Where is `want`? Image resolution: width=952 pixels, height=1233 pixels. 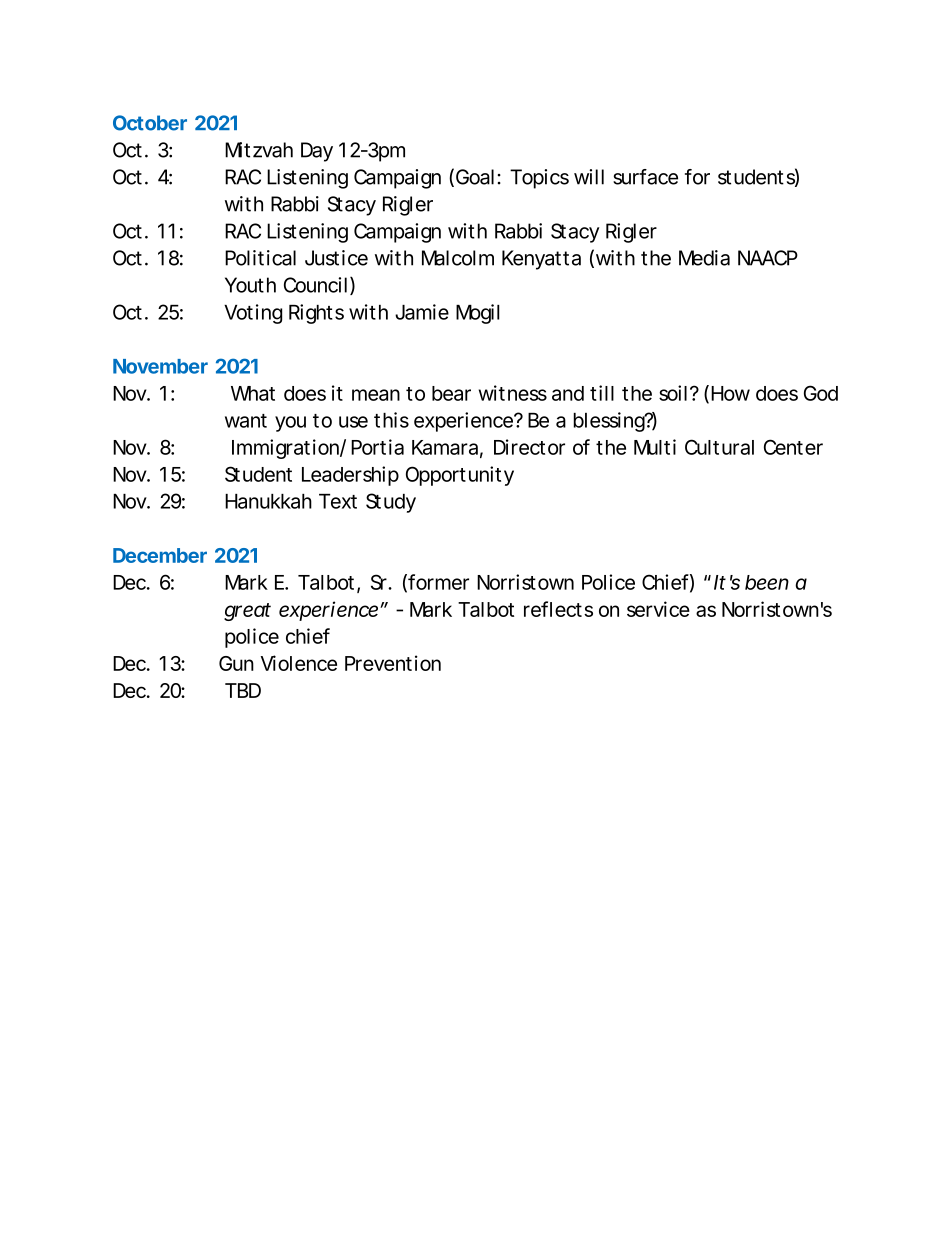
want is located at coordinates (246, 421).
